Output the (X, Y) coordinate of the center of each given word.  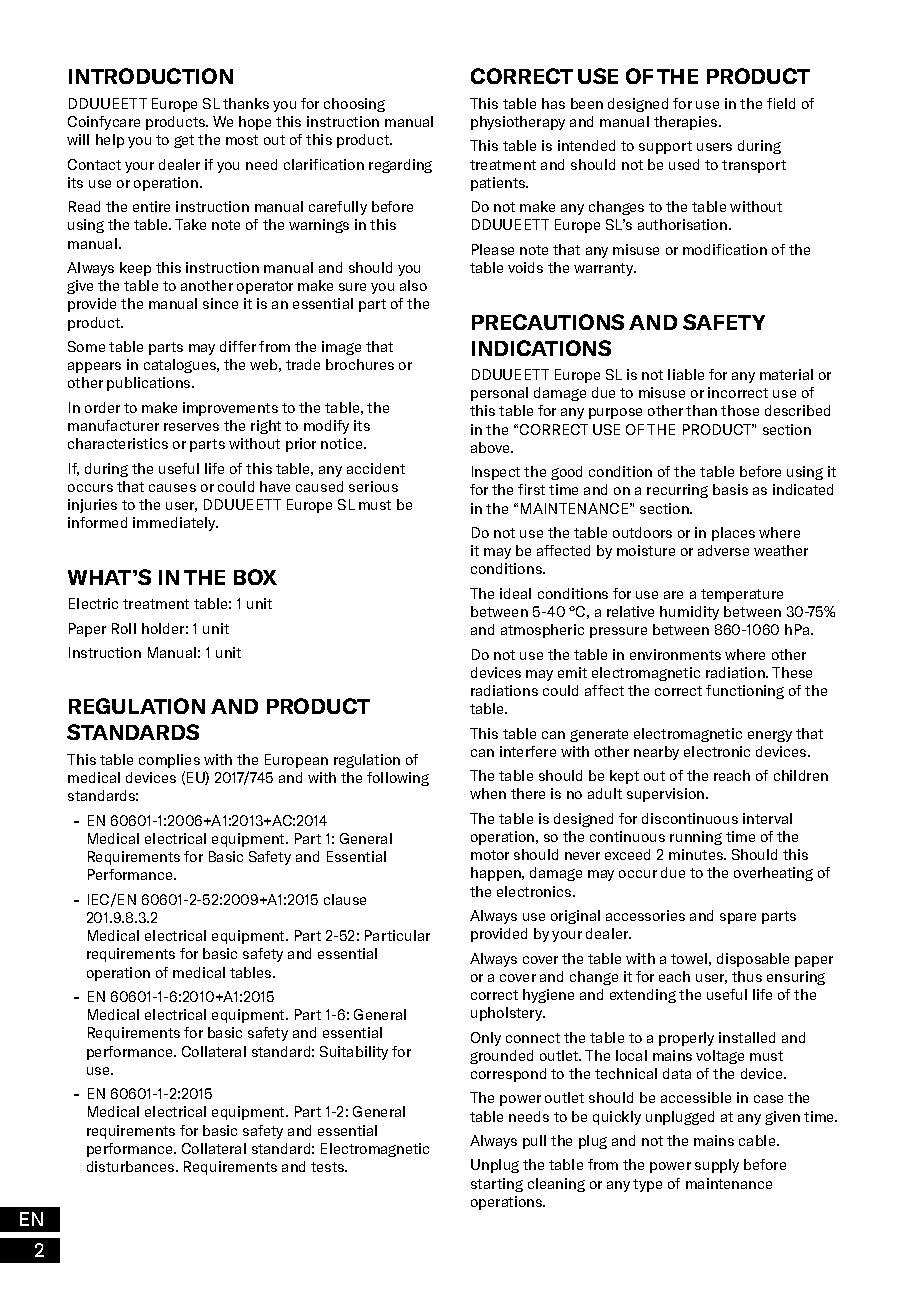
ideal (515, 593)
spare (738, 918)
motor (490, 855)
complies (169, 761)
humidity (689, 613)
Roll (124, 628)
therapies (687, 123)
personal (499, 394)
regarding (400, 166)
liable (686, 374)
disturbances (132, 1166)
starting (497, 1185)
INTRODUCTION (151, 76)
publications (150, 384)
